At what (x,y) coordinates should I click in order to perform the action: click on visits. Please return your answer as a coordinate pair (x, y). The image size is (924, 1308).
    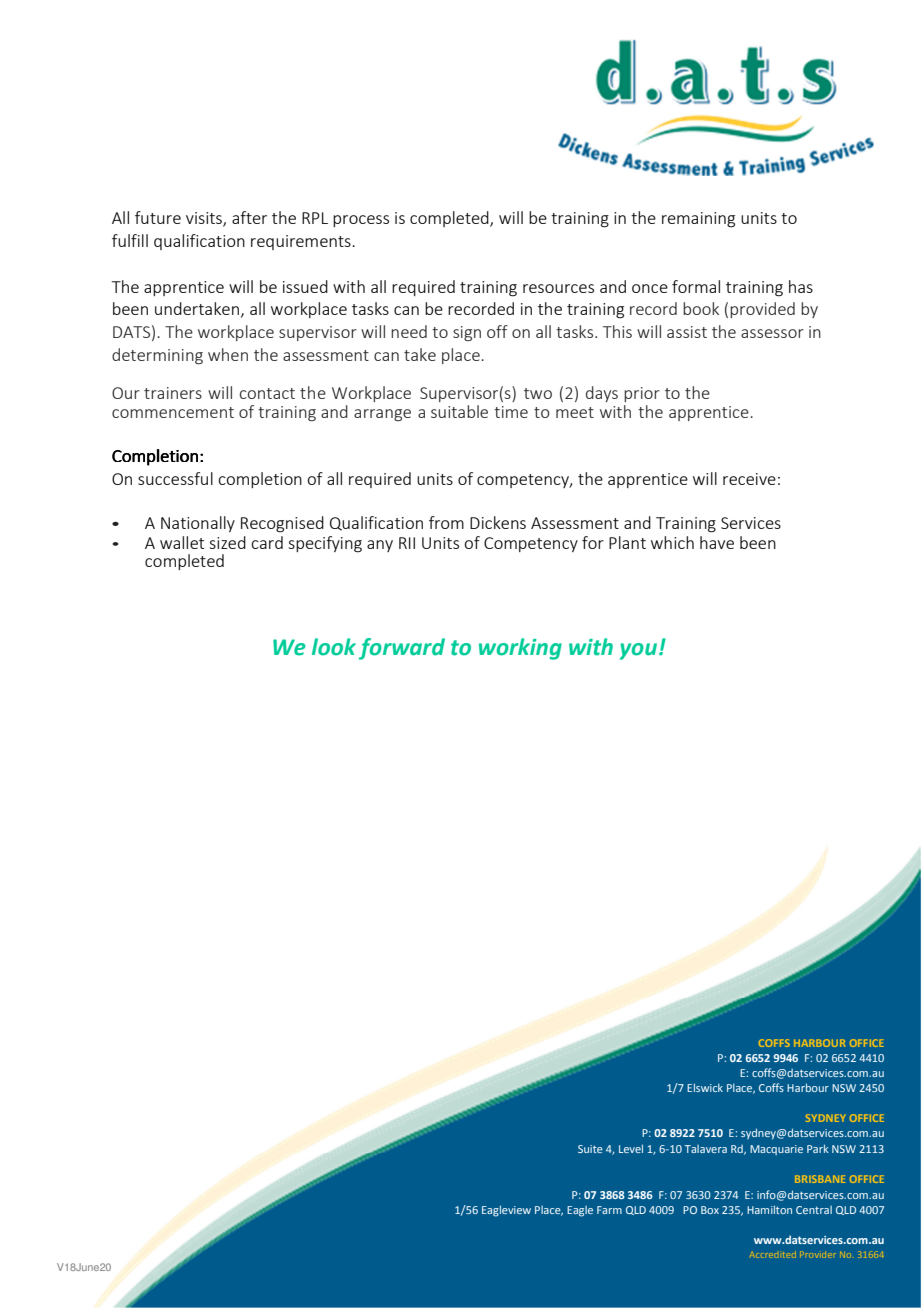
    Looking at the image, I should click on (205, 219).
